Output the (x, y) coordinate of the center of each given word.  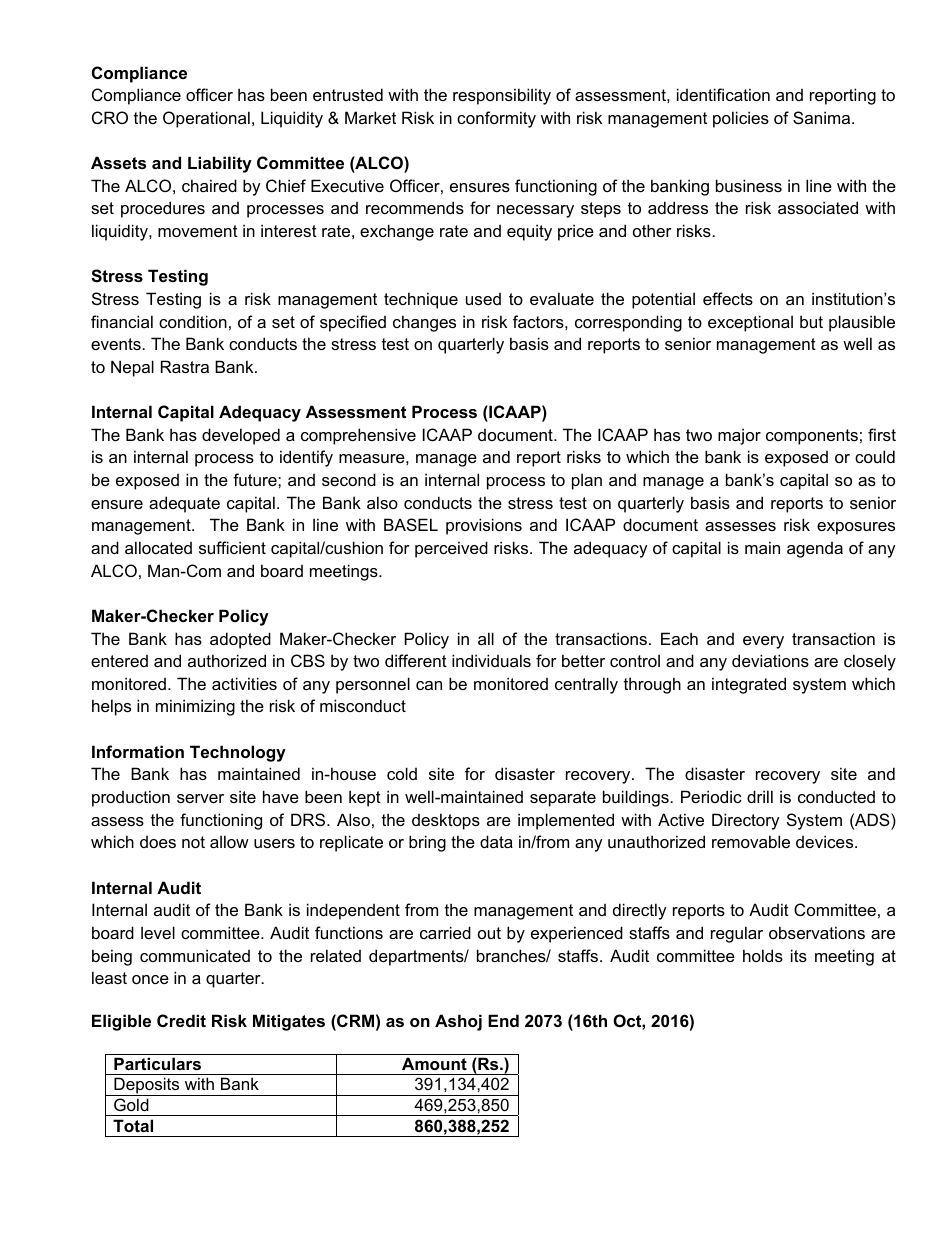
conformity (496, 119)
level (158, 932)
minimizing (195, 707)
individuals (491, 660)
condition (193, 321)
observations (817, 932)
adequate (184, 504)
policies (741, 119)
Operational (206, 119)
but (811, 321)
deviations (770, 660)
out (489, 933)
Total (133, 1125)
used (483, 299)
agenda (815, 550)
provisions (484, 526)
